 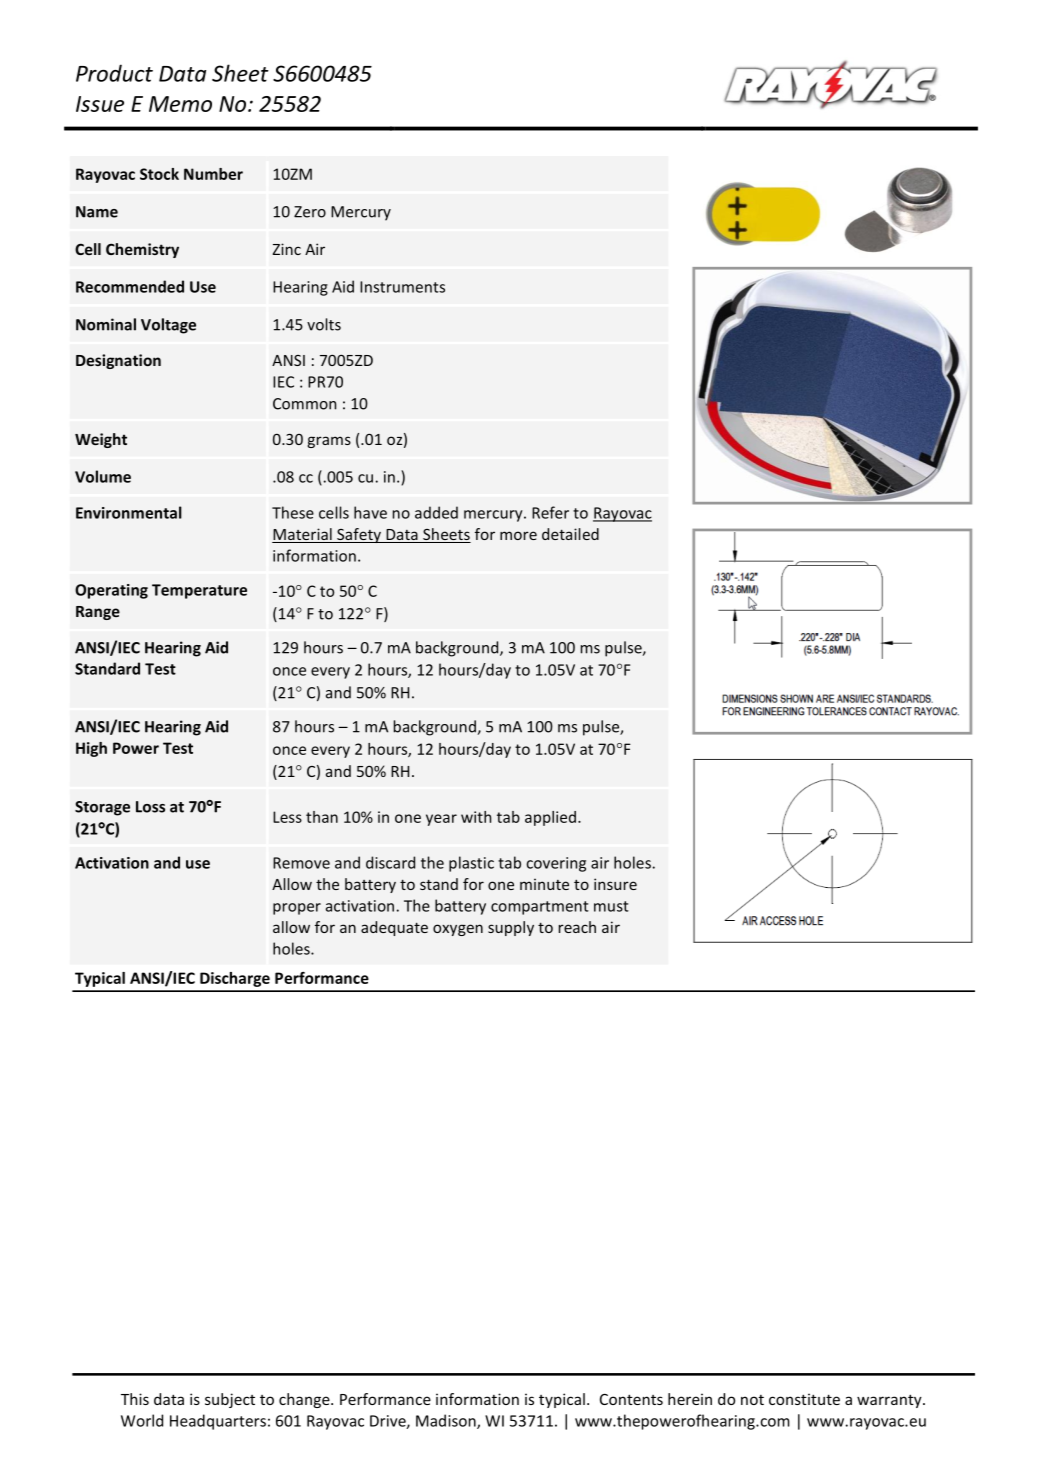 I want to click on Loss, so click(x=150, y=807).
